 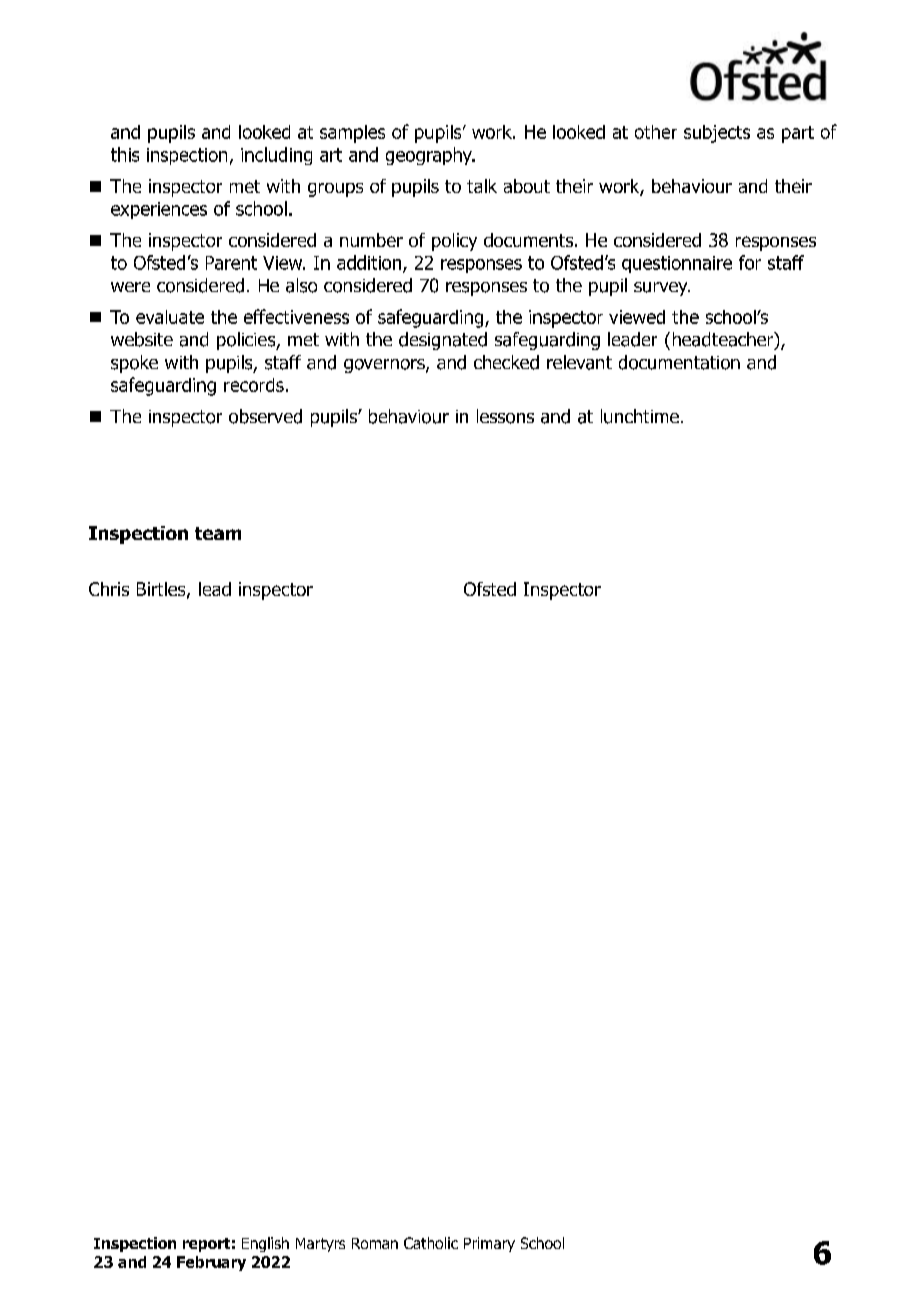 What do you see at coordinates (430, 156) in the screenshot?
I see `geography` at bounding box center [430, 156].
